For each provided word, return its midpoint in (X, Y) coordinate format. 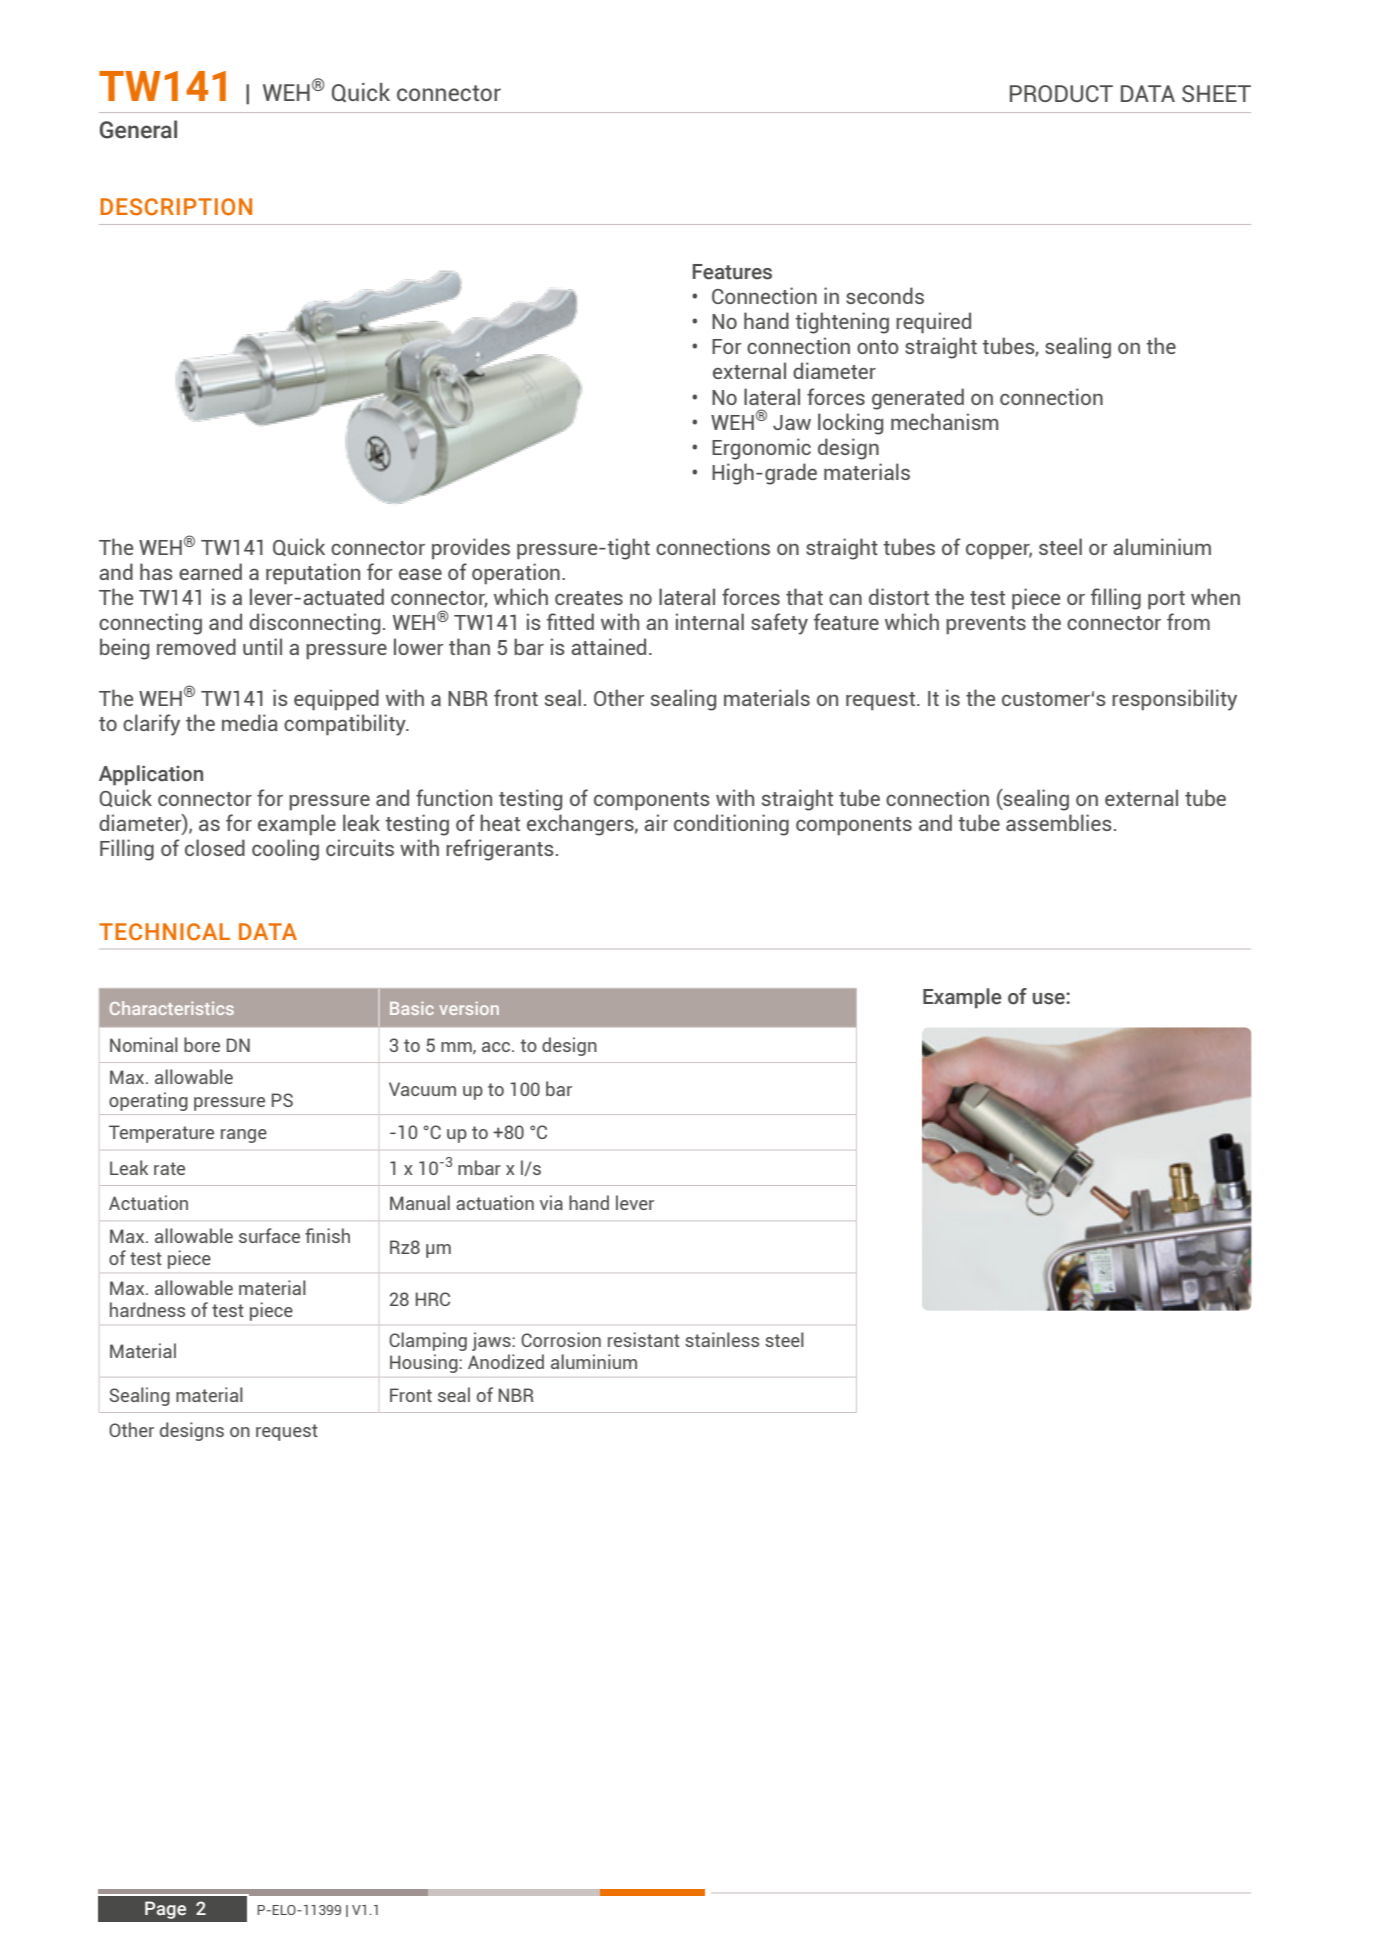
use (1050, 999)
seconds (885, 295)
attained (608, 646)
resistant (644, 1339)
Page (165, 1910)
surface (269, 1235)
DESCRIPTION (176, 207)
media (250, 722)
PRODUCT (1061, 93)
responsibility (1174, 700)
